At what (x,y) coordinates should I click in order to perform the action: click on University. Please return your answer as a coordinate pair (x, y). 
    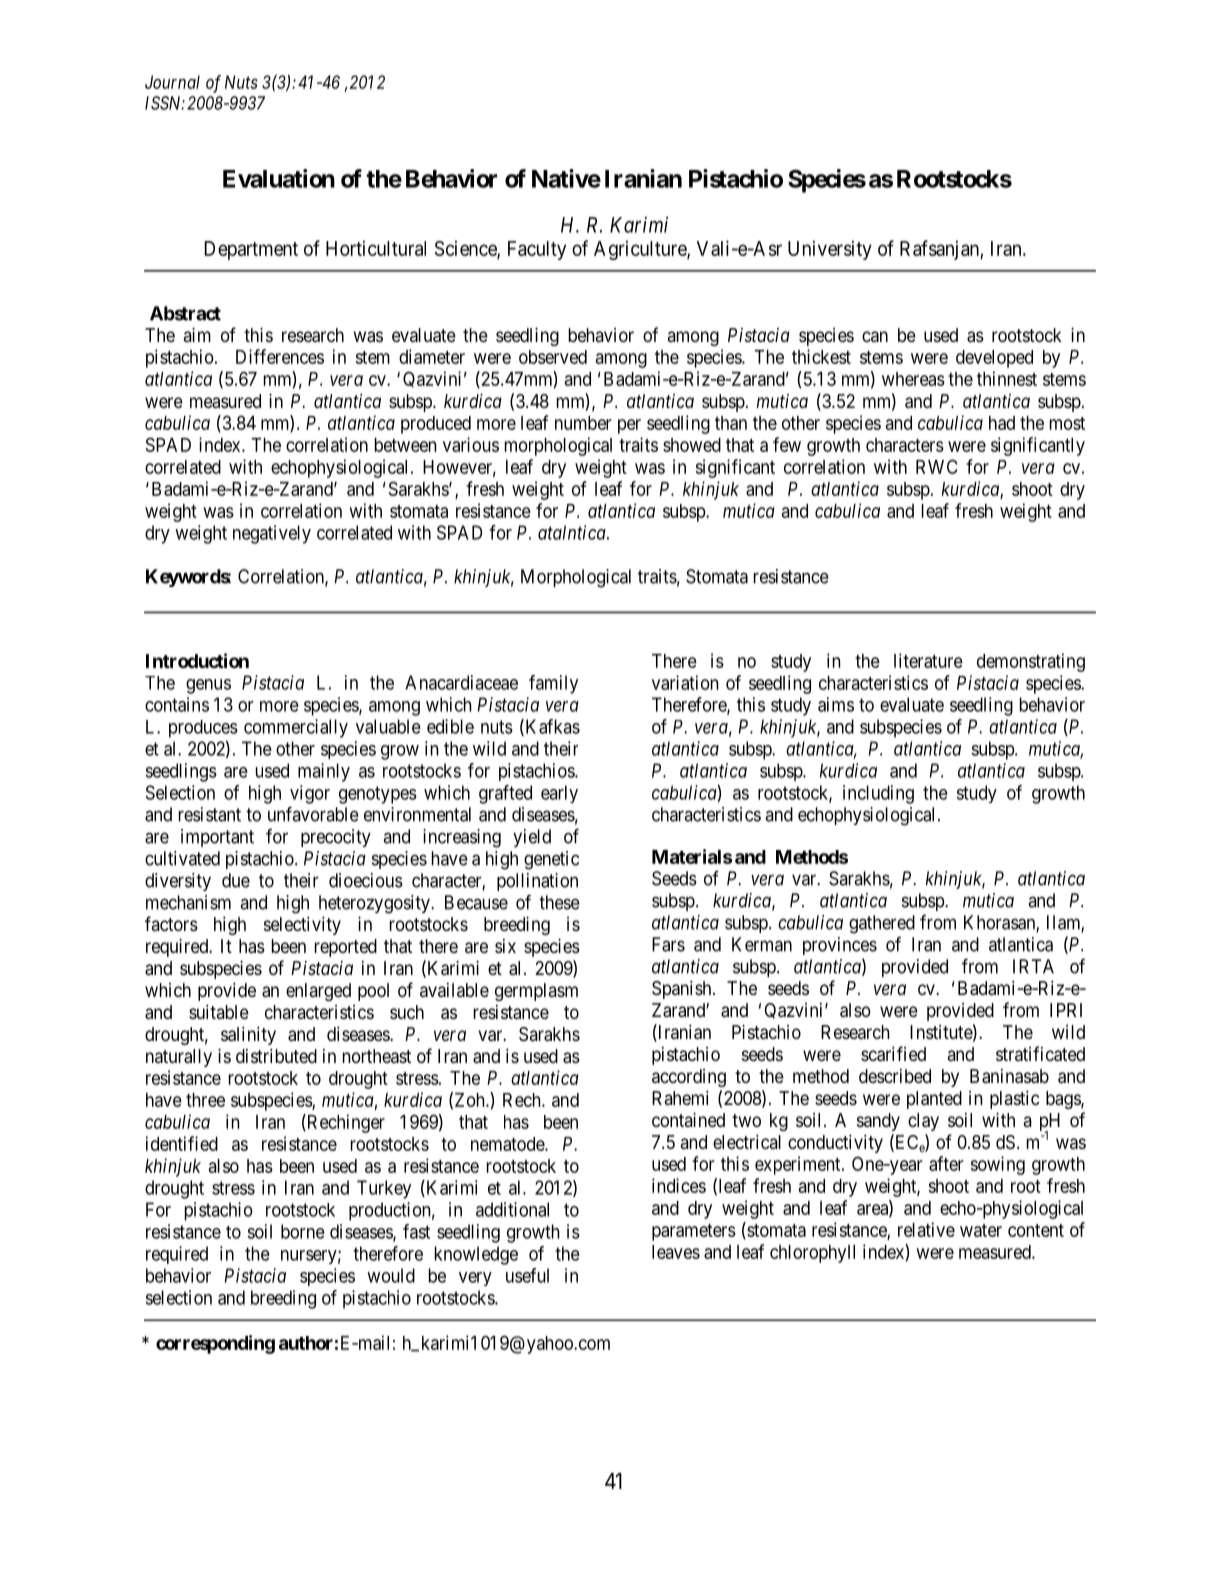
    Looking at the image, I should click on (830, 250).
